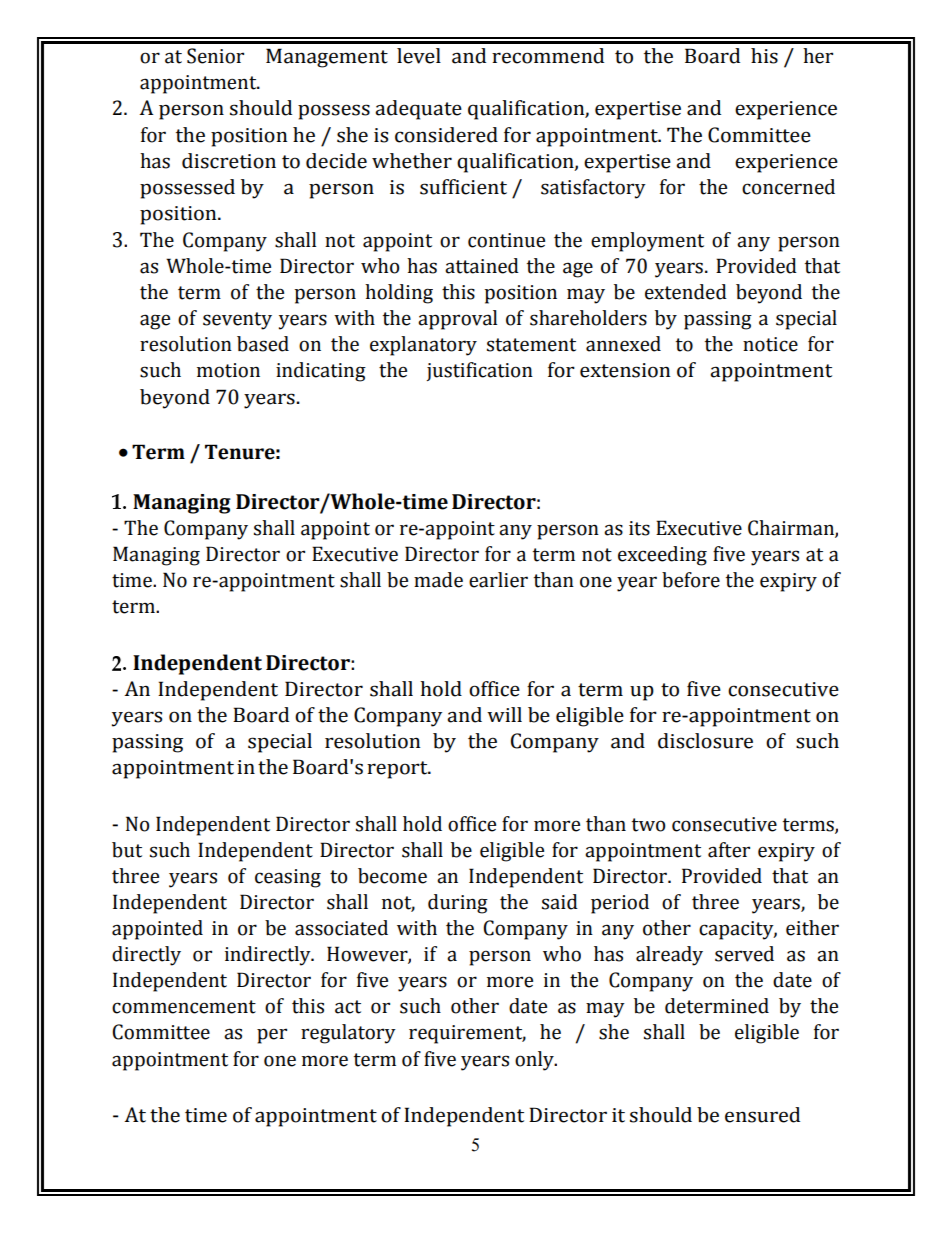  What do you see at coordinates (729, 850) in the screenshot?
I see `after` at bounding box center [729, 850].
